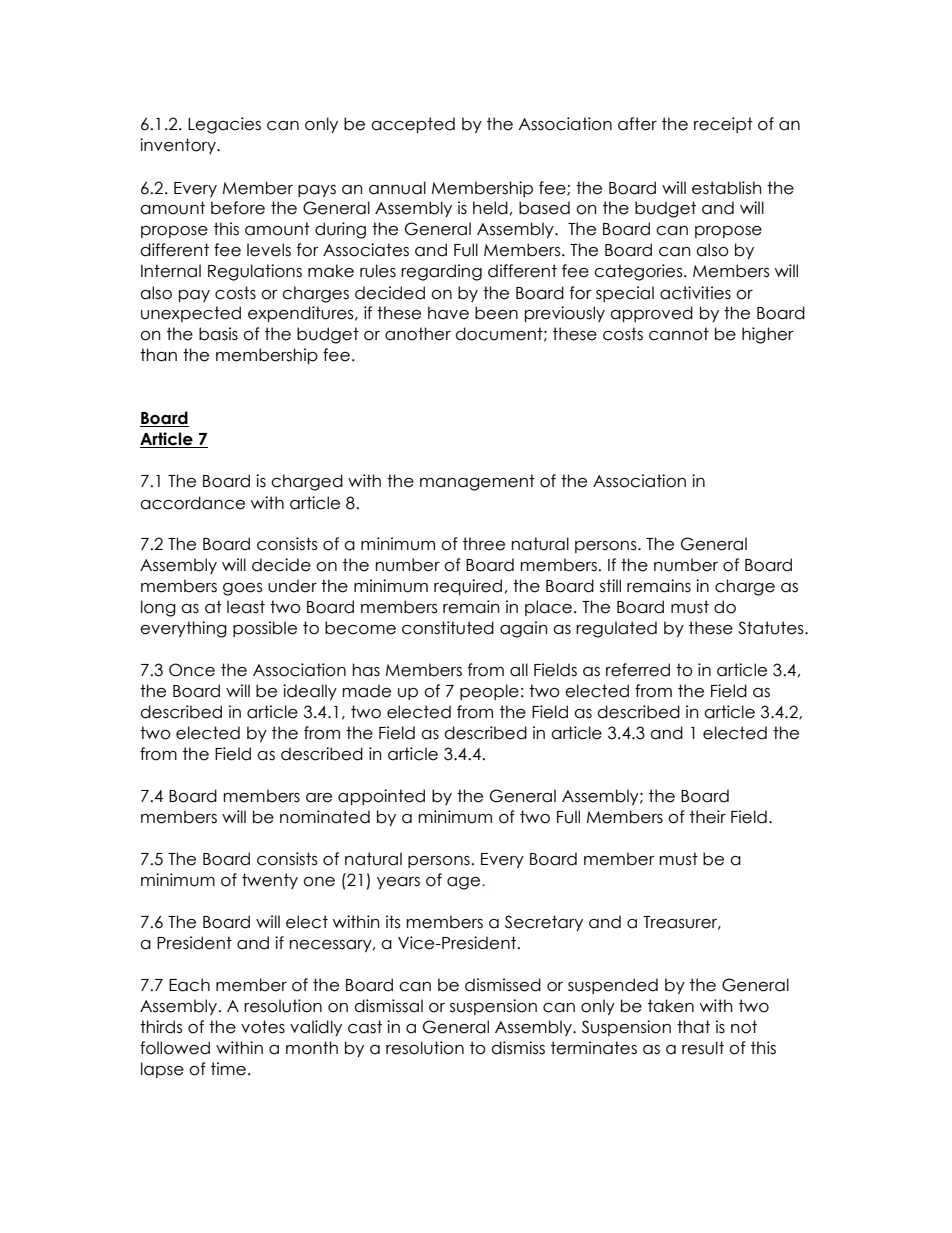 This screenshot has width=952, height=1233. Describe the element at coordinates (228, 1069) in the screenshot. I see `time` at that location.
